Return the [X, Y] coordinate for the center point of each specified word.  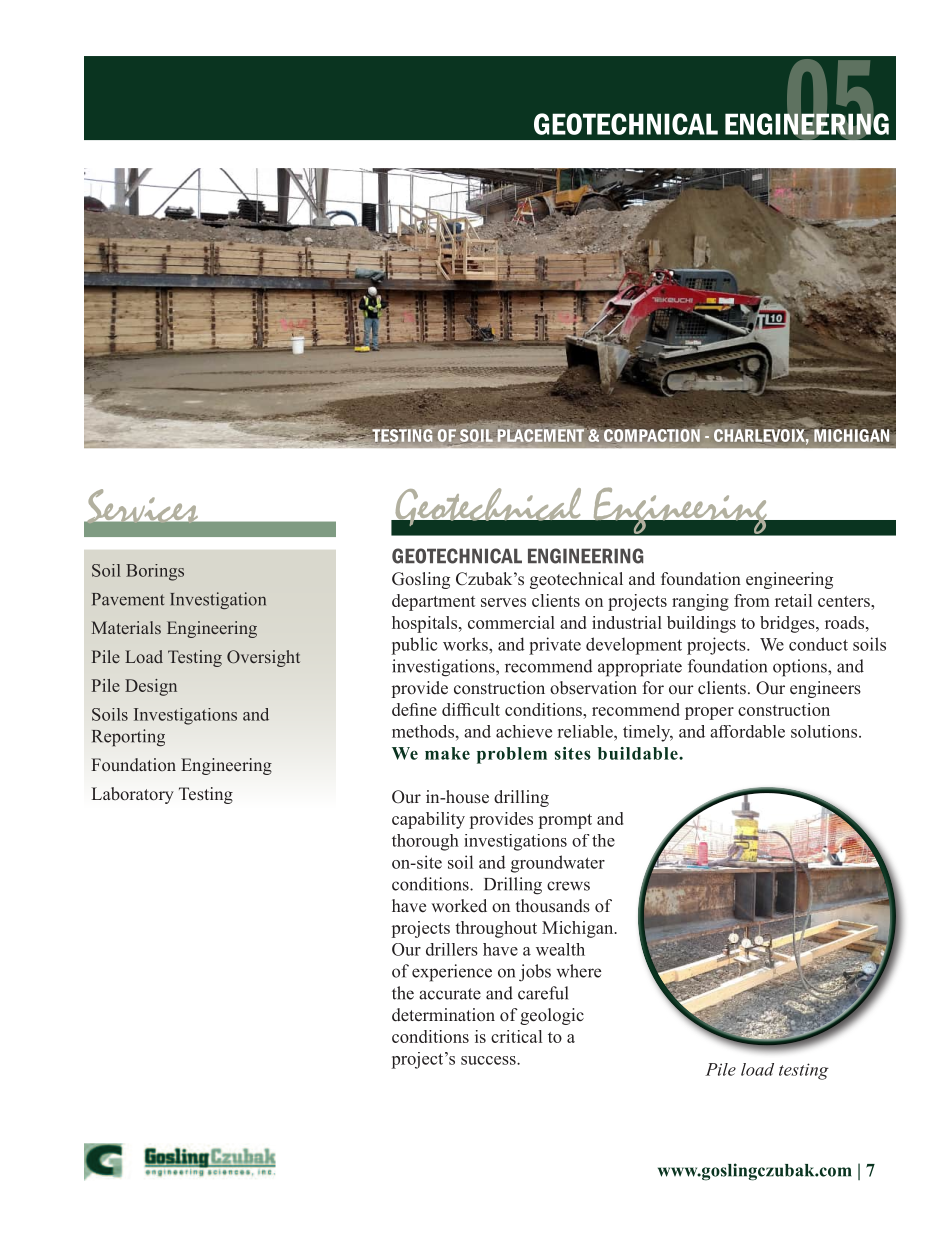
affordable [747, 731]
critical [516, 1036]
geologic [552, 1016]
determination [443, 1015]
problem [512, 755]
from [752, 600]
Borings [155, 572]
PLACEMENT [542, 434]
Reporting [128, 738]
